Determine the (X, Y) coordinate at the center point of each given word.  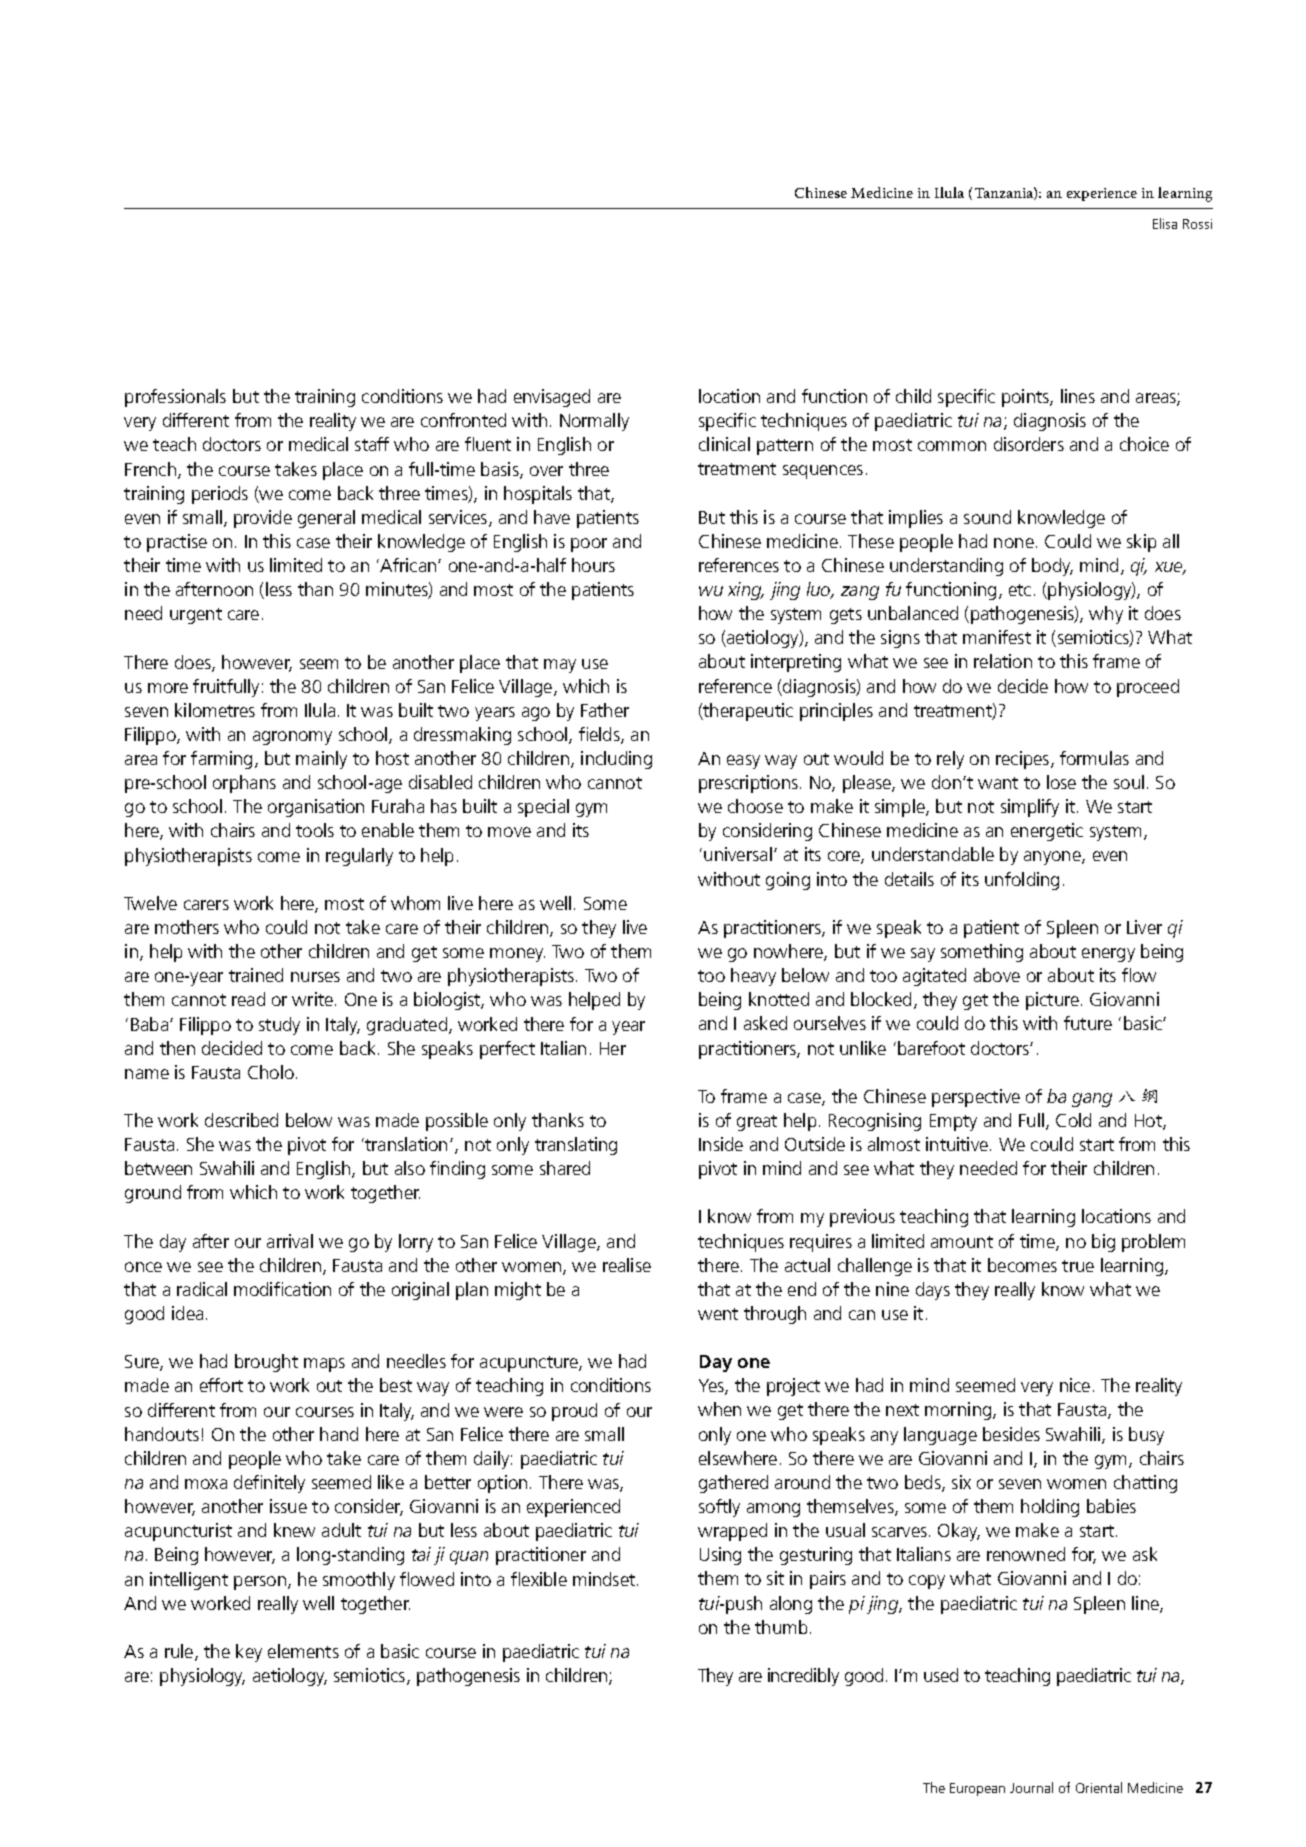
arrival (290, 1241)
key (249, 1653)
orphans (244, 784)
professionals (175, 398)
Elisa (1165, 223)
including (616, 760)
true (1078, 1266)
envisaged (552, 398)
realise (627, 1265)
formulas (1094, 758)
